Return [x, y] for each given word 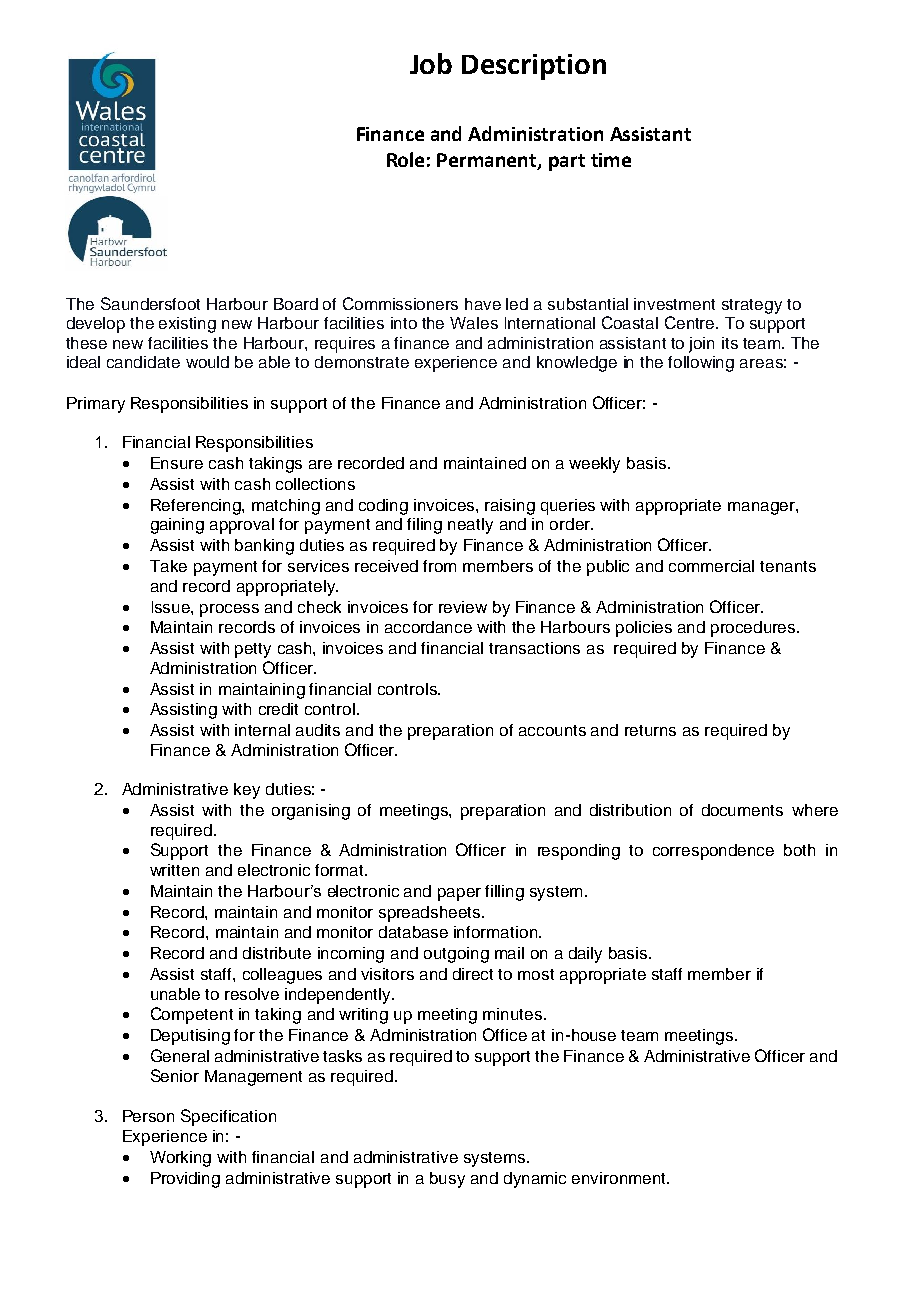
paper [459, 894]
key [247, 791]
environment [620, 1178]
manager [762, 508]
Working [180, 1159]
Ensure [177, 463]
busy [447, 1180]
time [611, 160]
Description [534, 67]
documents [742, 810]
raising [510, 507]
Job [431, 63]
